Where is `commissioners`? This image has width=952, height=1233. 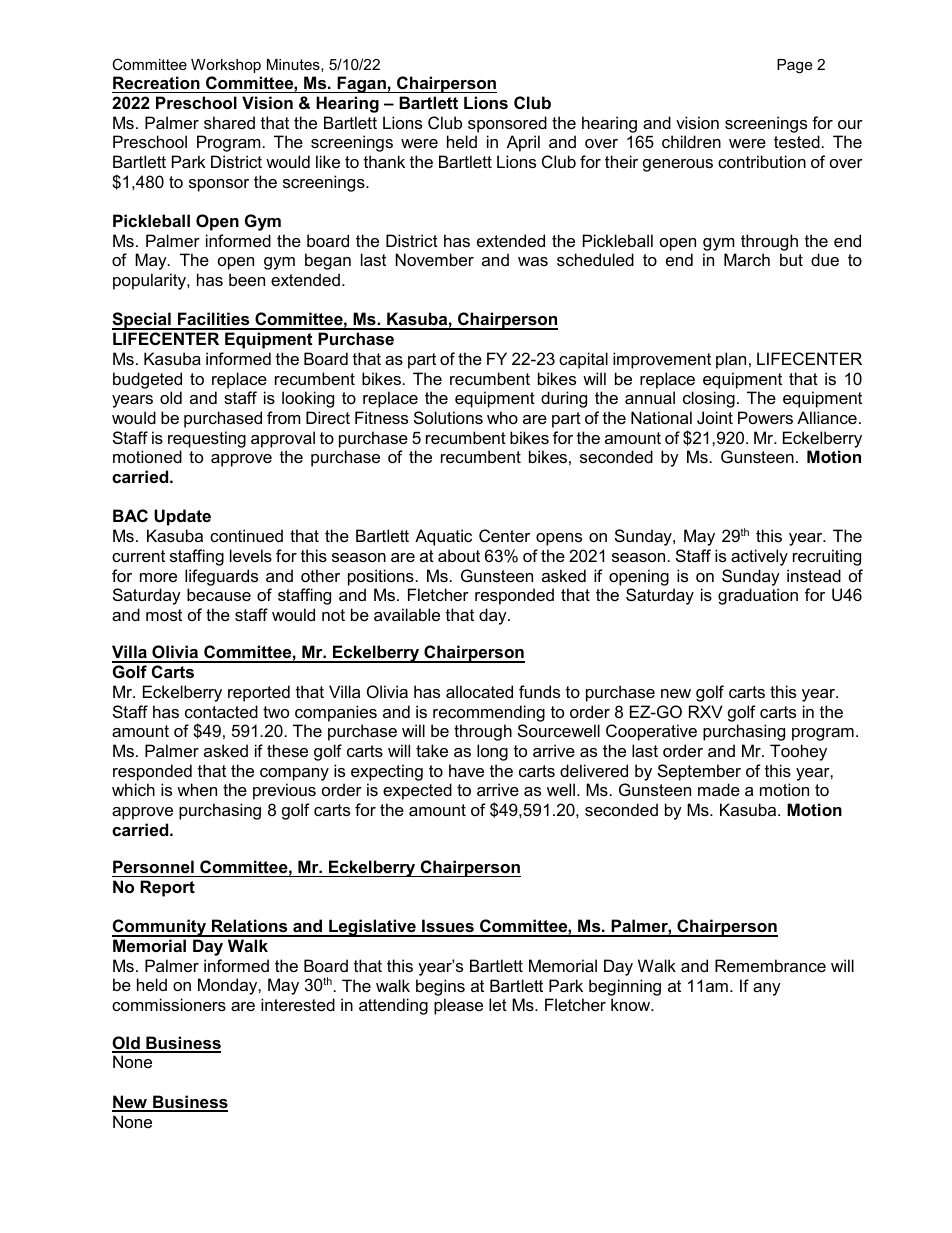
commissioners is located at coordinates (169, 1004).
